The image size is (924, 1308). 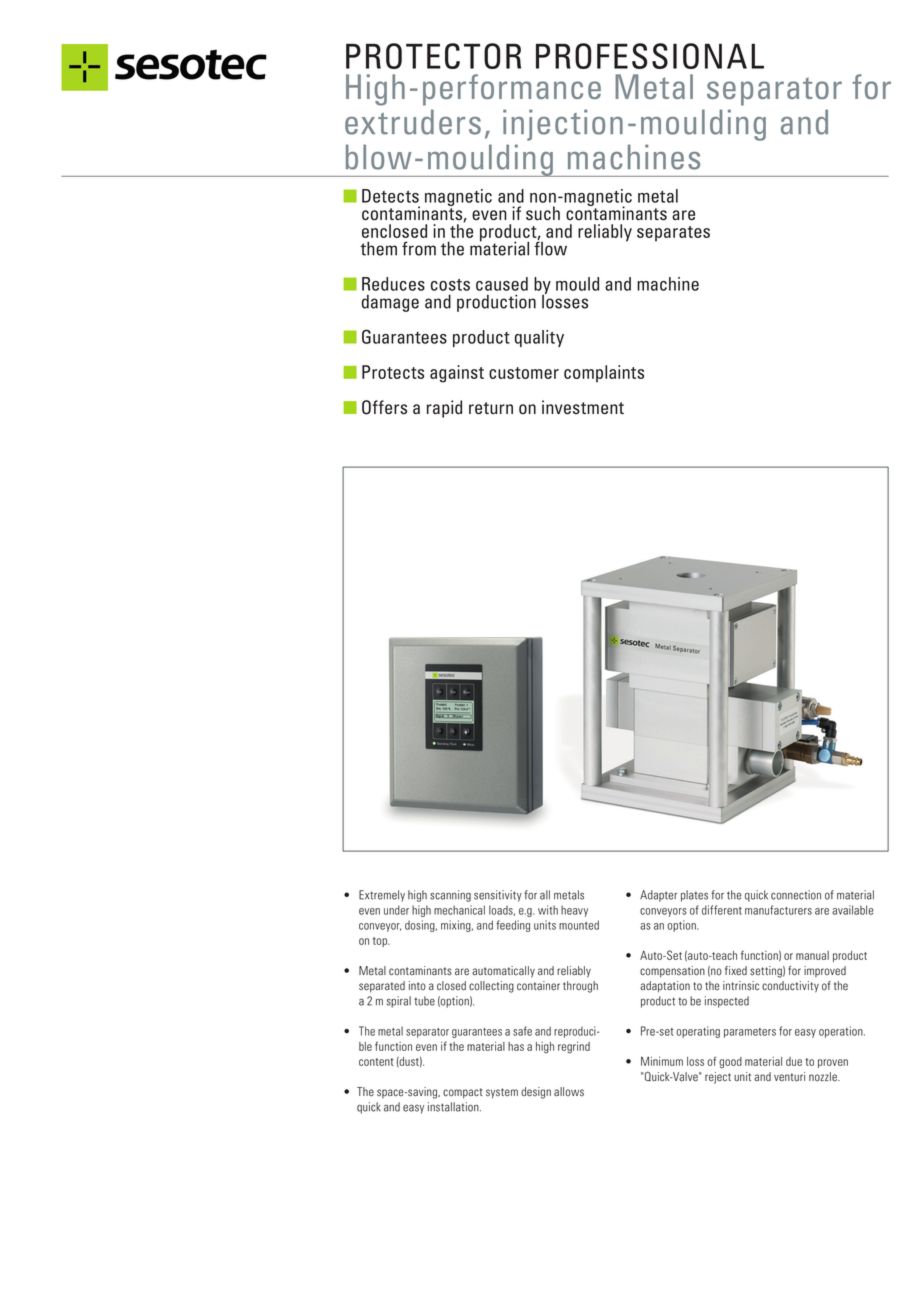 I want to click on PROFESSIONAL, so click(x=650, y=56).
